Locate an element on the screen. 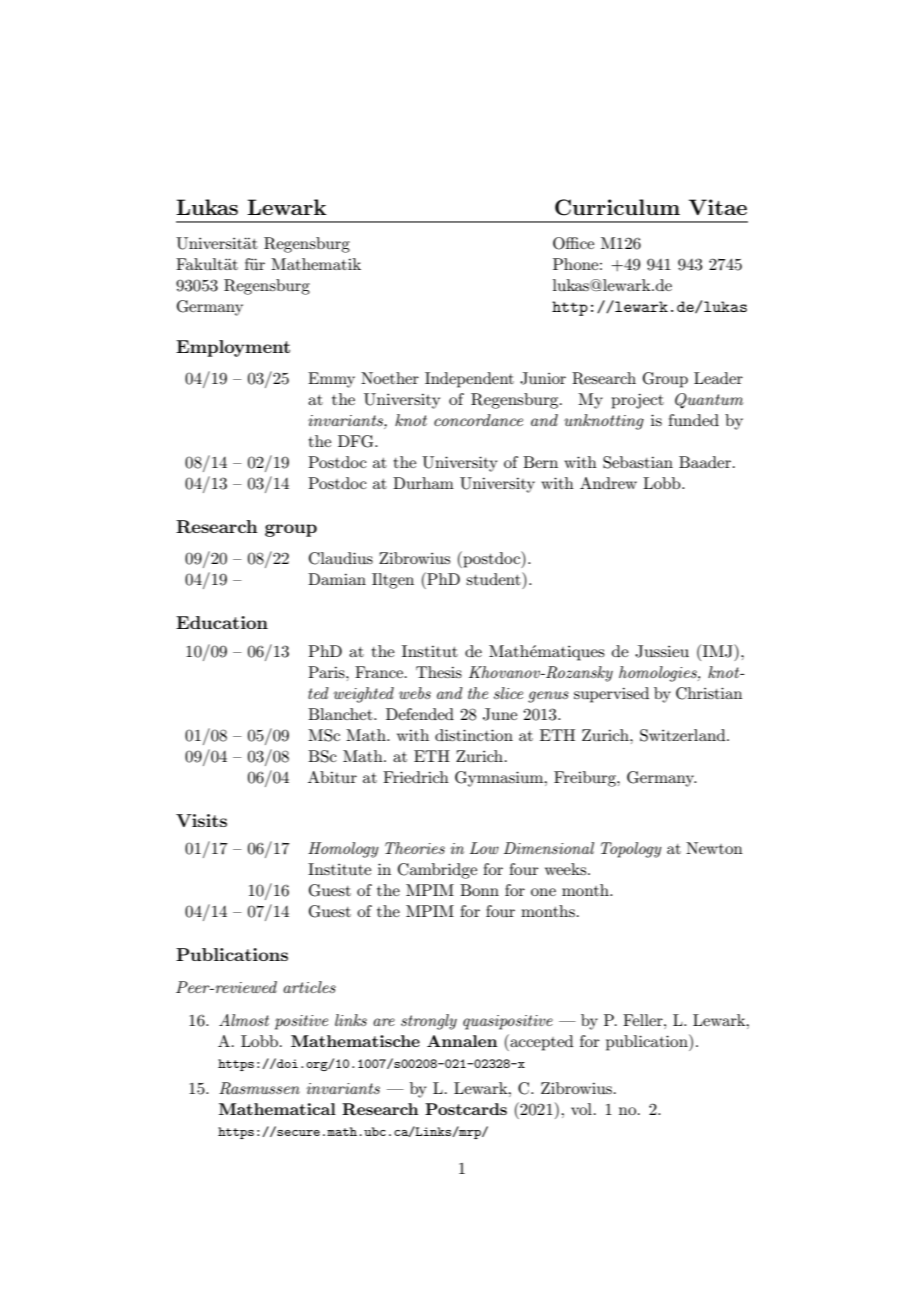  Curriculum is located at coordinates (617, 207).
